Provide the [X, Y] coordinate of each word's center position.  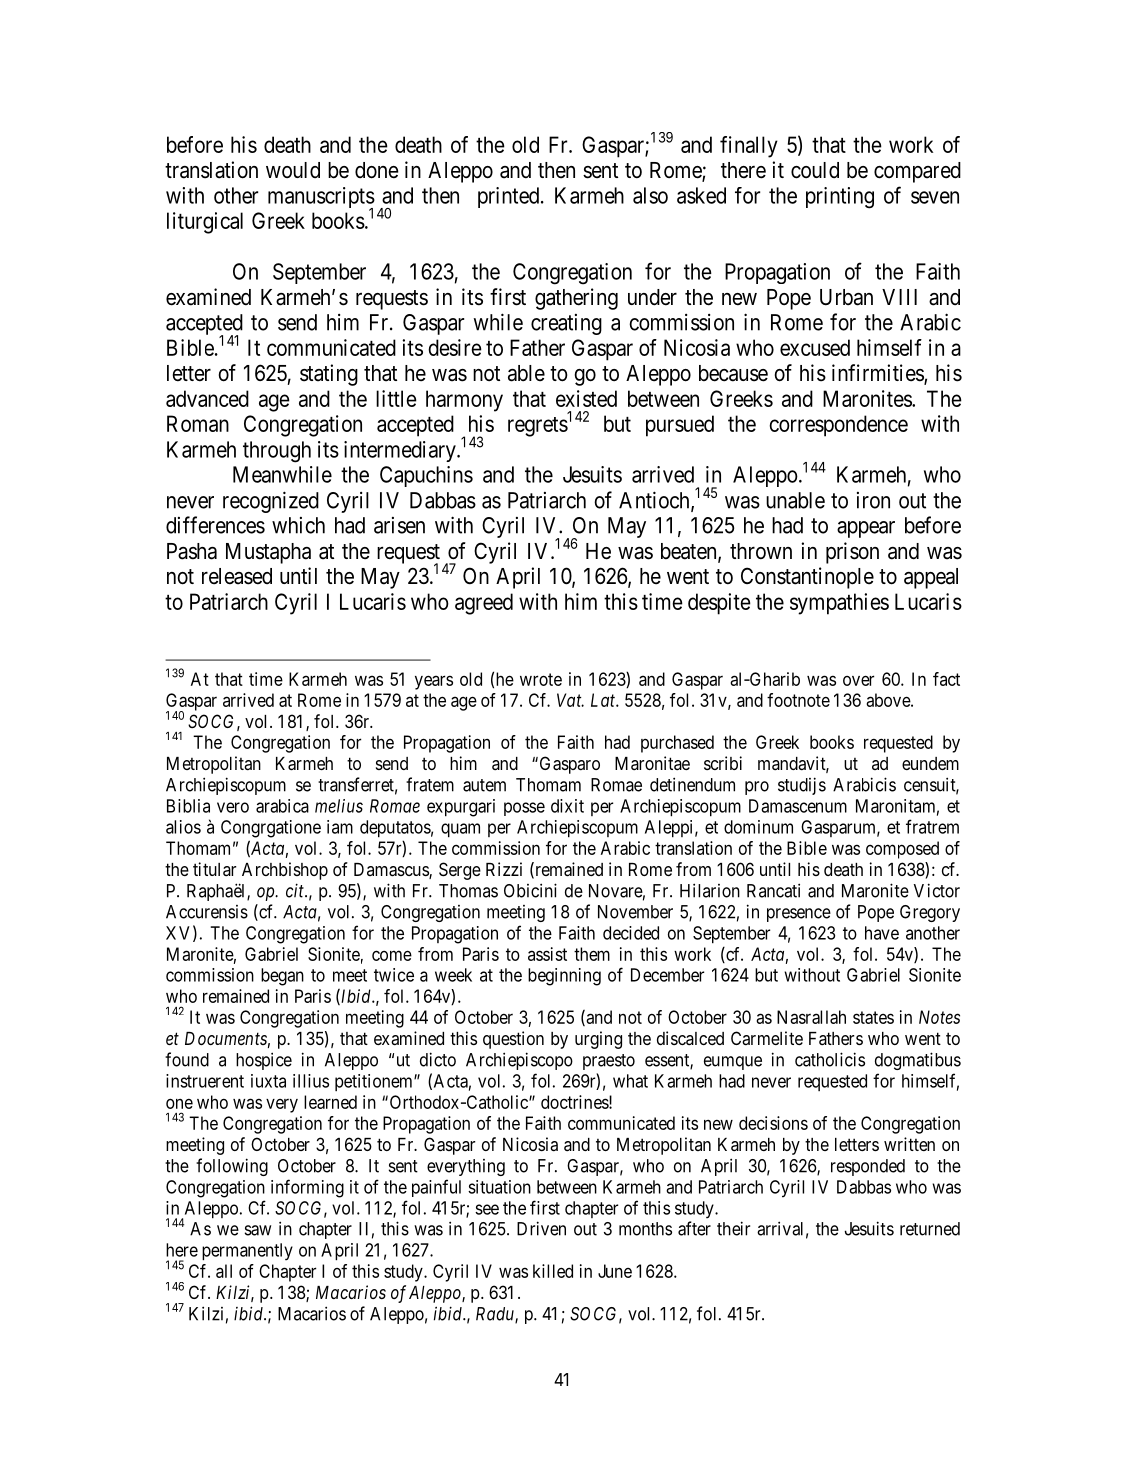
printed [510, 197]
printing [840, 198]
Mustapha [268, 553]
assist [547, 954]
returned [930, 1229]
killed [553, 1271]
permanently [247, 1252]
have [882, 933]
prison [852, 553]
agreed [484, 604]
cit [296, 890]
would [293, 170]
